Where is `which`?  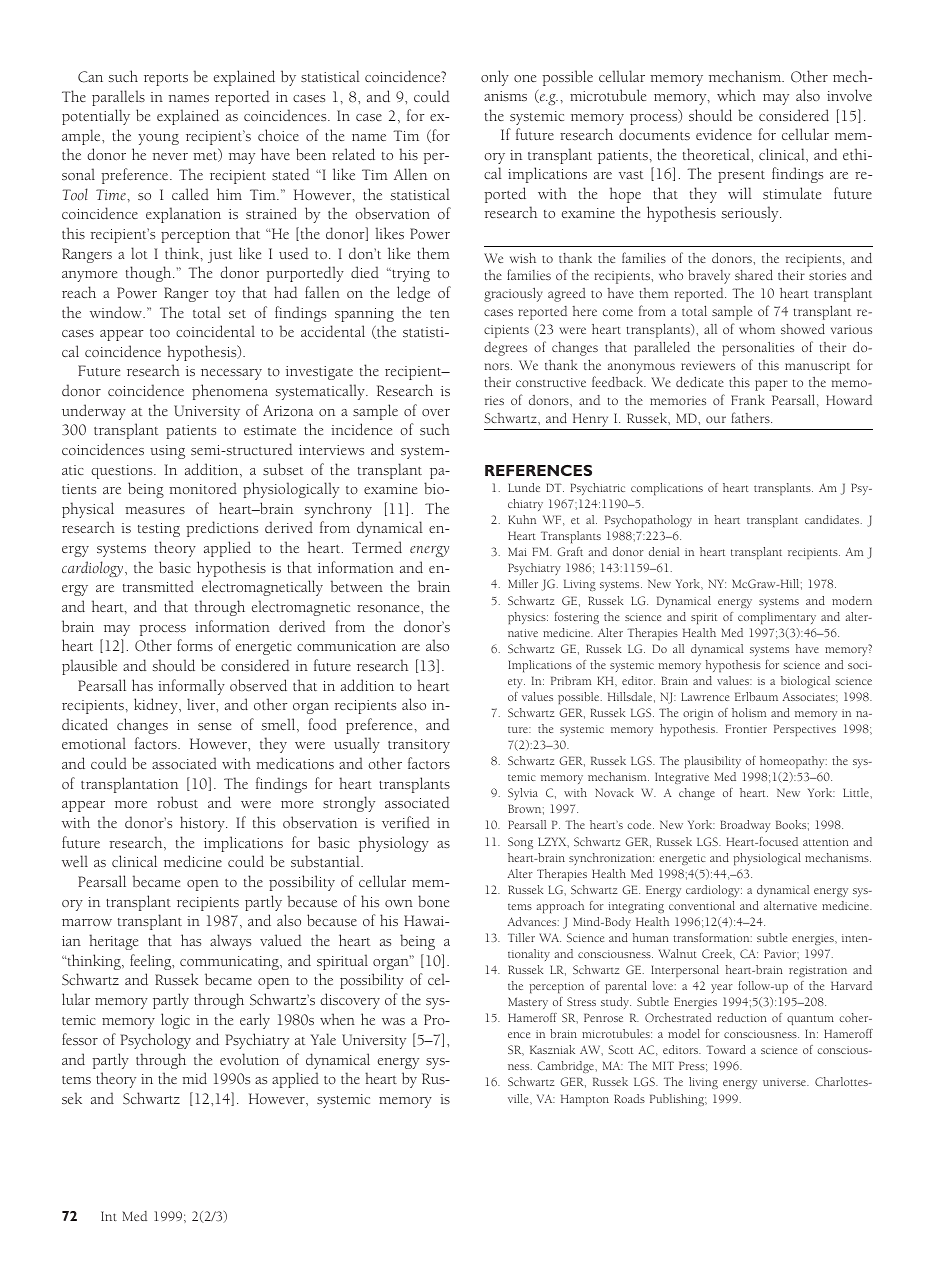
which is located at coordinates (736, 95).
